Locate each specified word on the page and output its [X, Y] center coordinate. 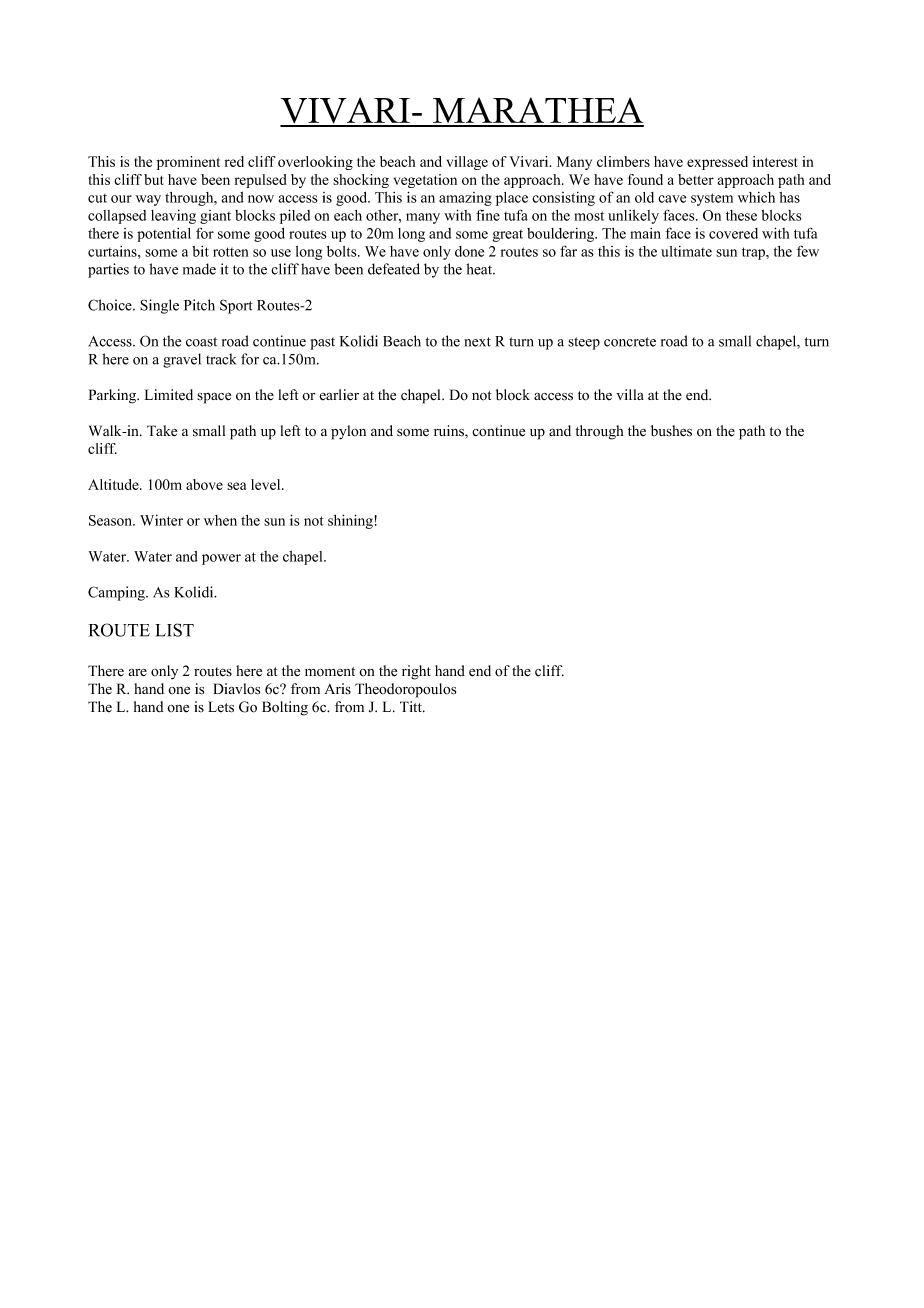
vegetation [425, 181]
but [154, 179]
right [416, 672]
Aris [337, 688]
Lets [221, 707]
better [696, 179]
